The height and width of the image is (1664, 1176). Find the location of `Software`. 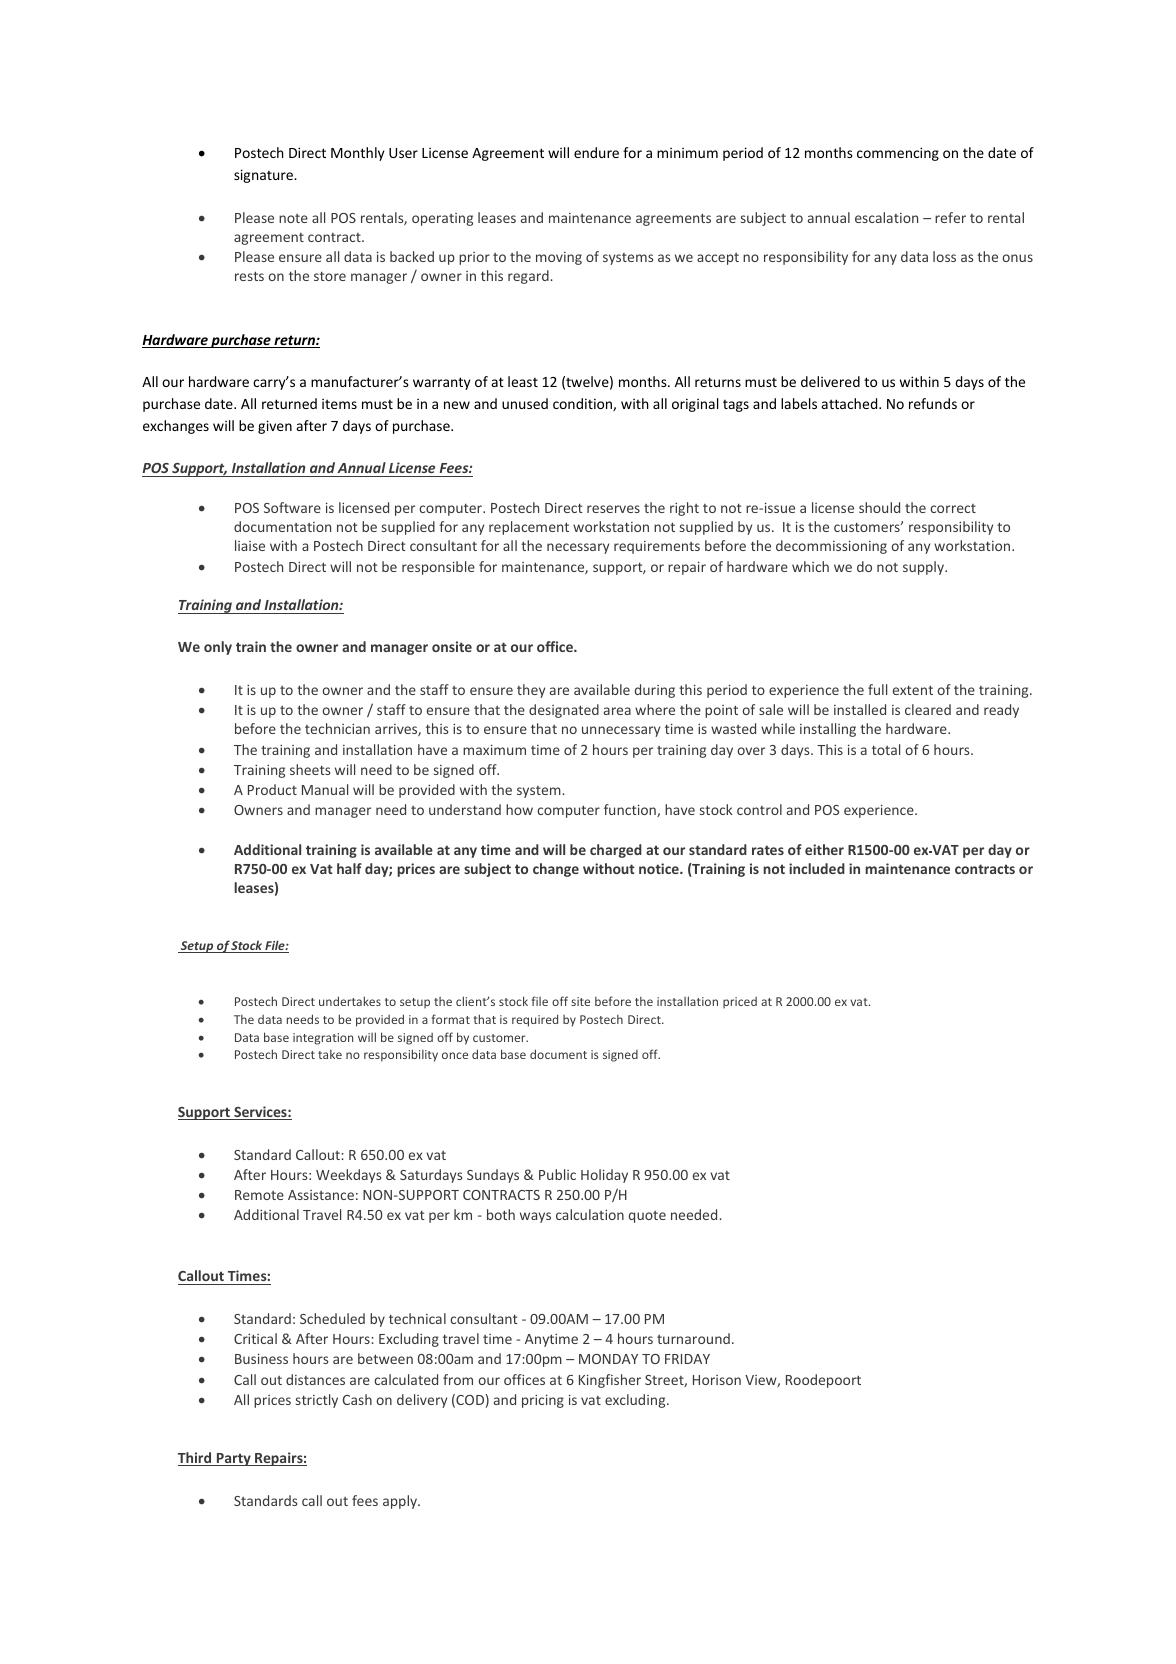

Software is located at coordinates (292, 507).
